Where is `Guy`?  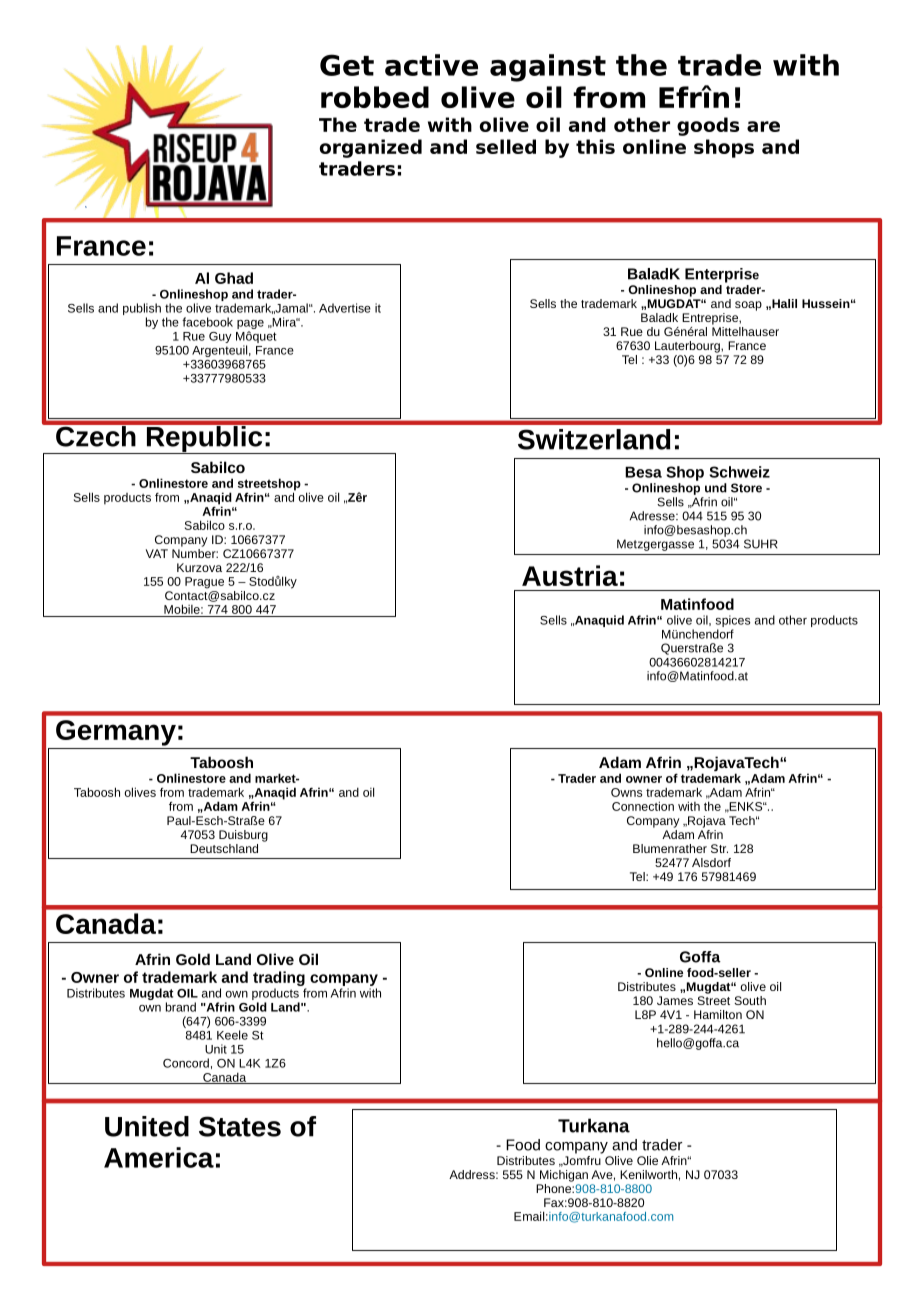
Guy is located at coordinates (220, 337).
